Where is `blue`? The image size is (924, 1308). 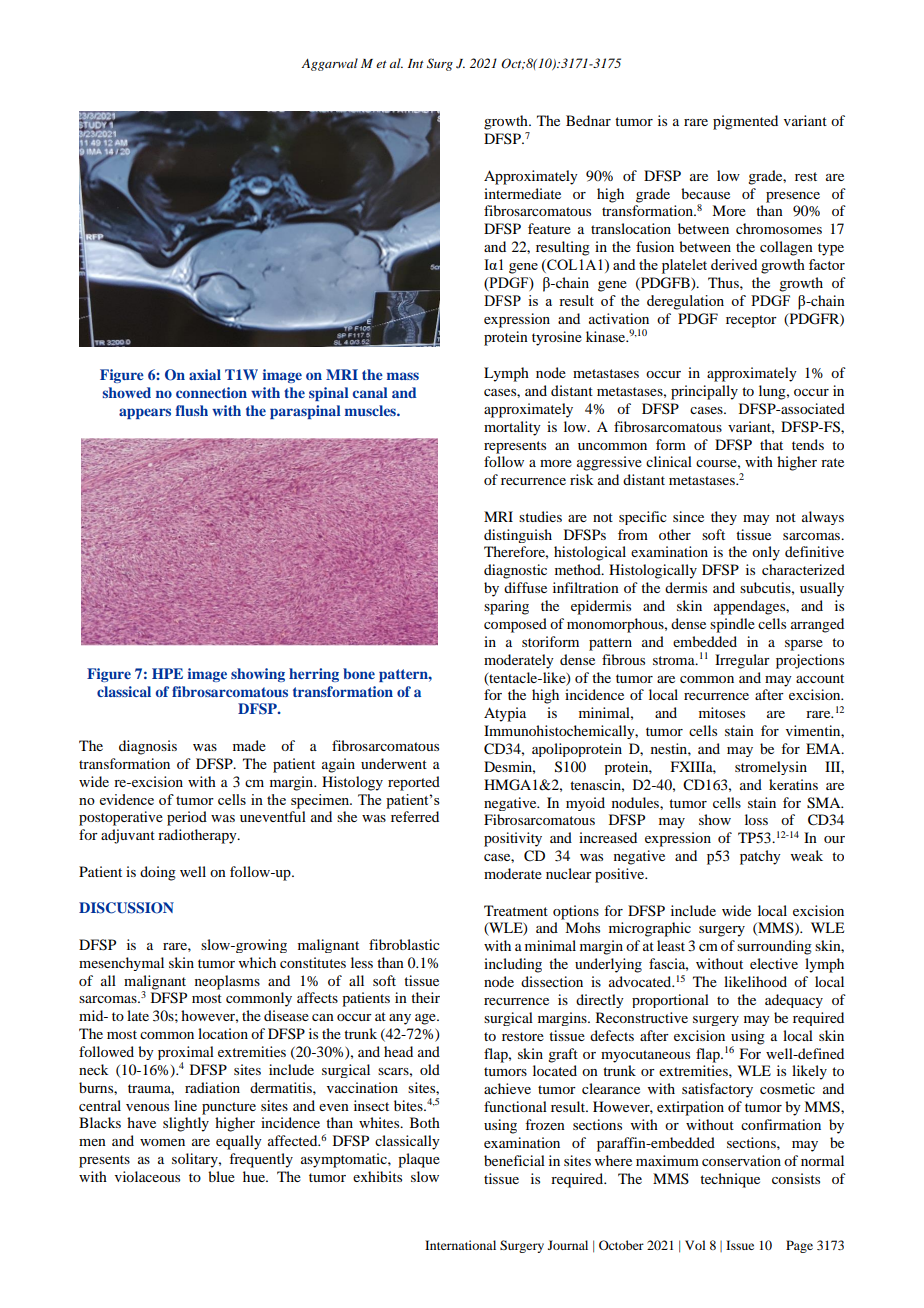
blue is located at coordinates (221, 1176).
